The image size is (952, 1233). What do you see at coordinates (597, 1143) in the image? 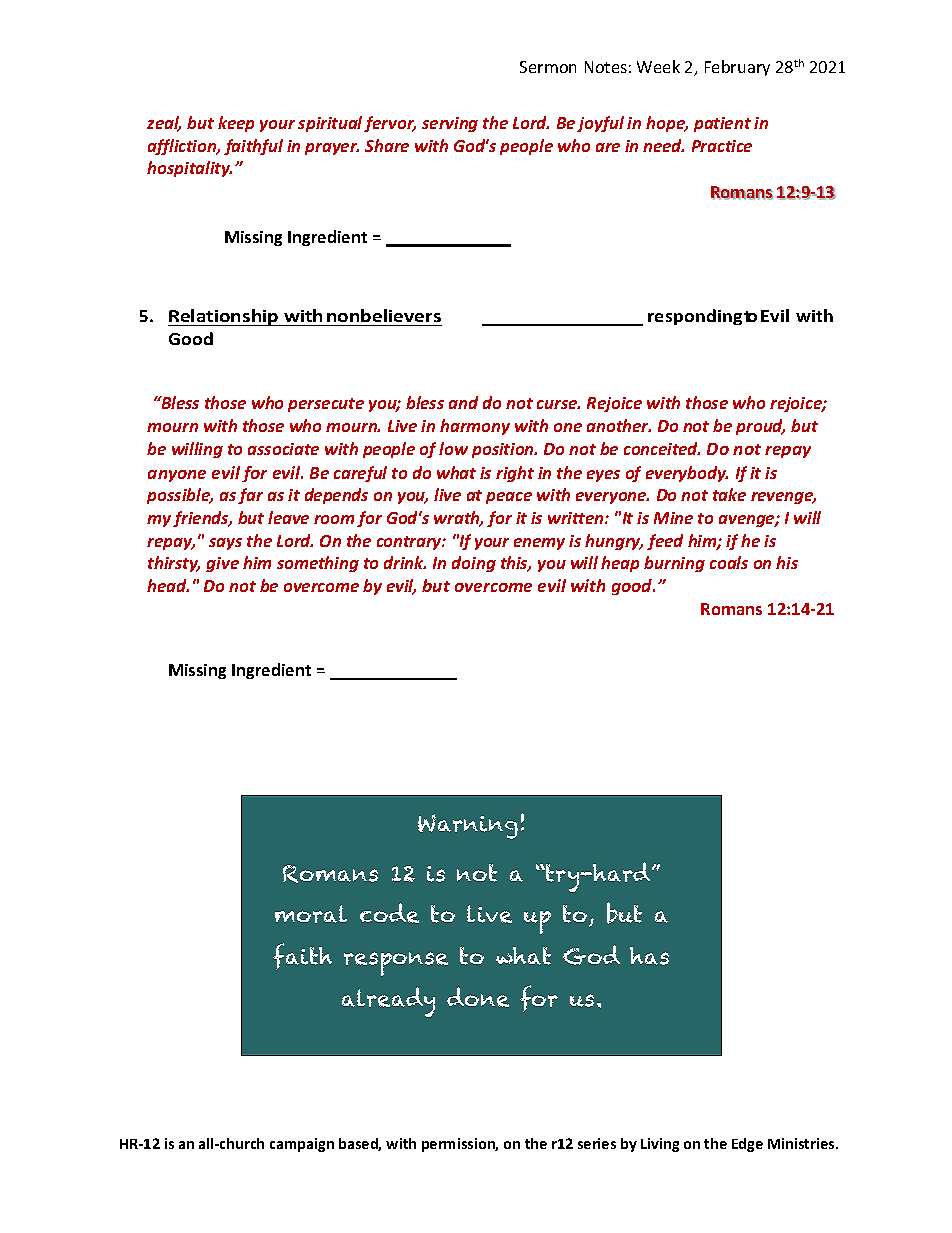
I see `series` at bounding box center [597, 1143].
